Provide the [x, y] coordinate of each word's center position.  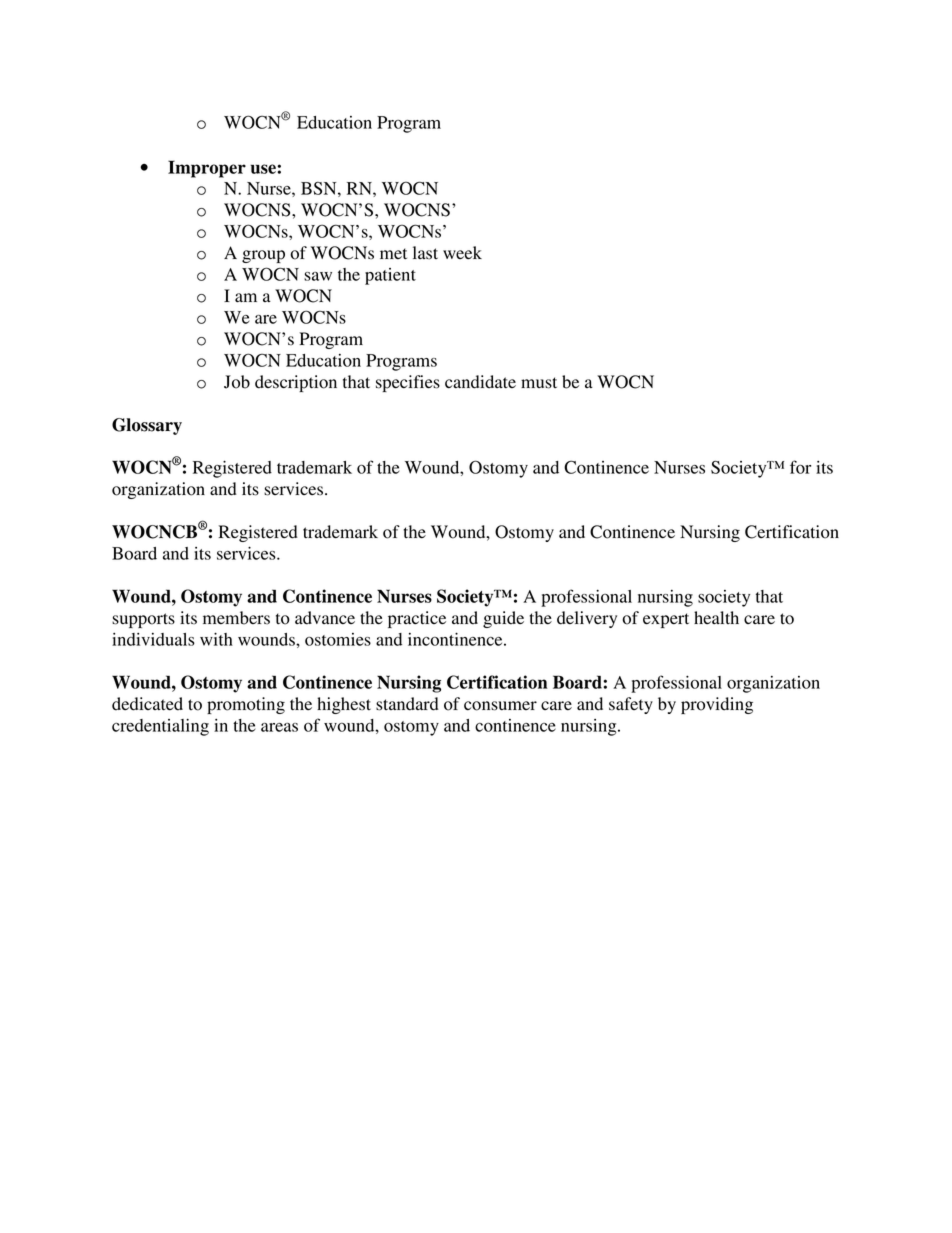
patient [390, 276]
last [425, 253]
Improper [207, 169]
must [539, 383]
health [716, 617]
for [800, 467]
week [462, 253]
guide [503, 619]
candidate [480, 382]
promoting [246, 705]
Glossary [147, 426]
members [236, 618]
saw [318, 276]
